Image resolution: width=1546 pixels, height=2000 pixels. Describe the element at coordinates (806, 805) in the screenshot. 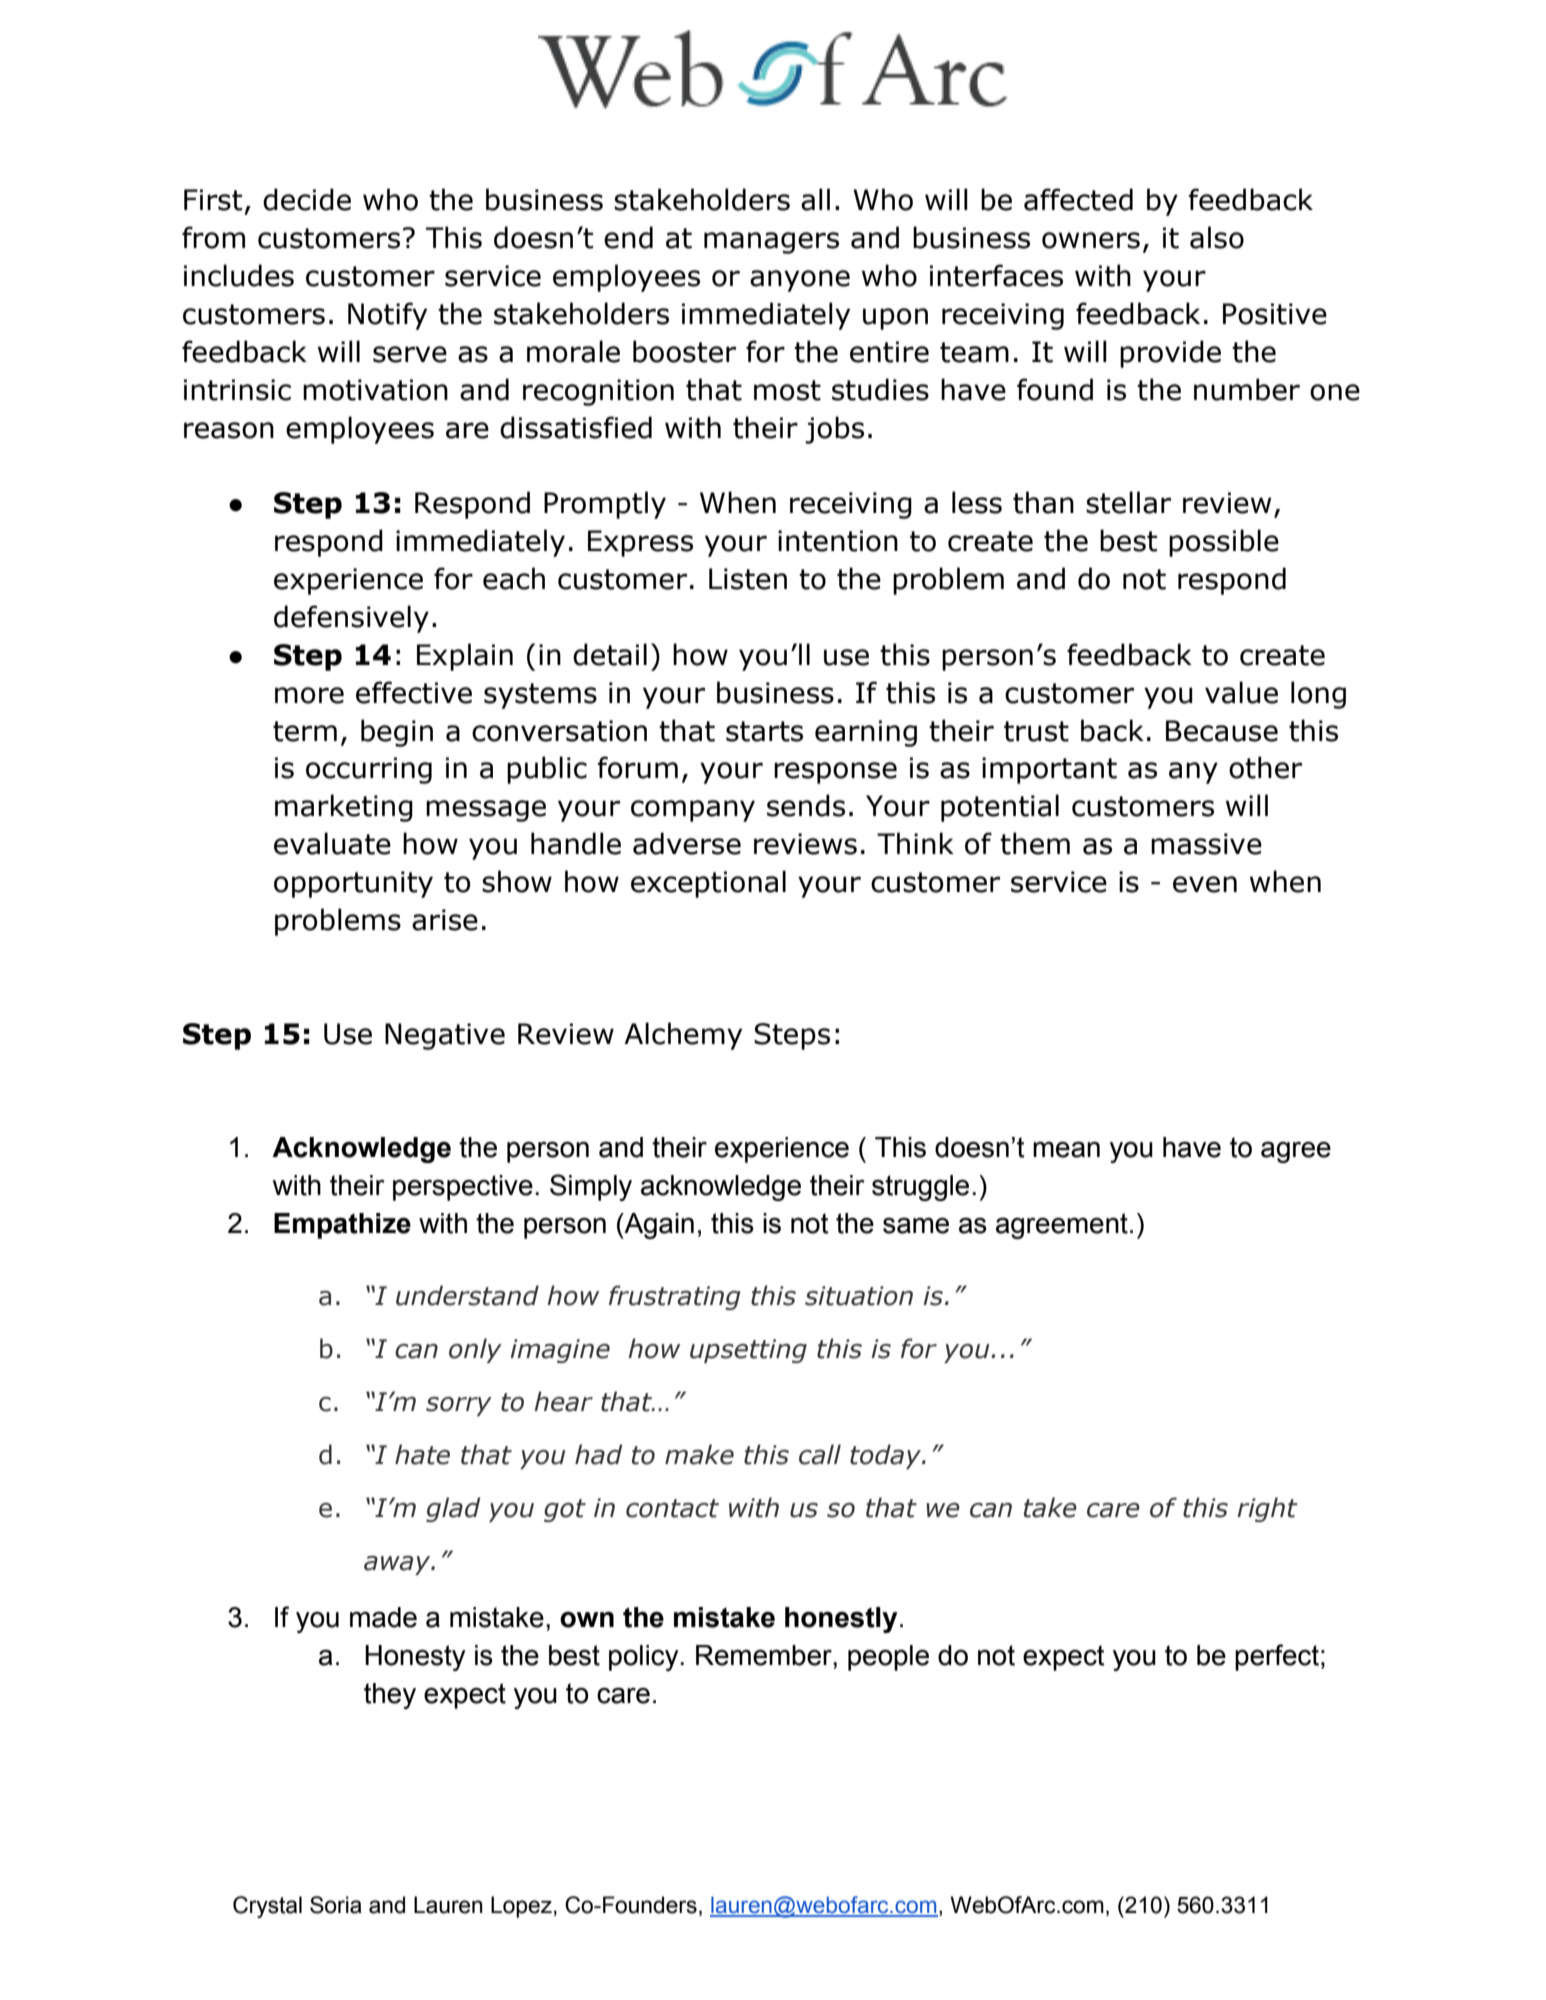

I see `sends` at that location.
